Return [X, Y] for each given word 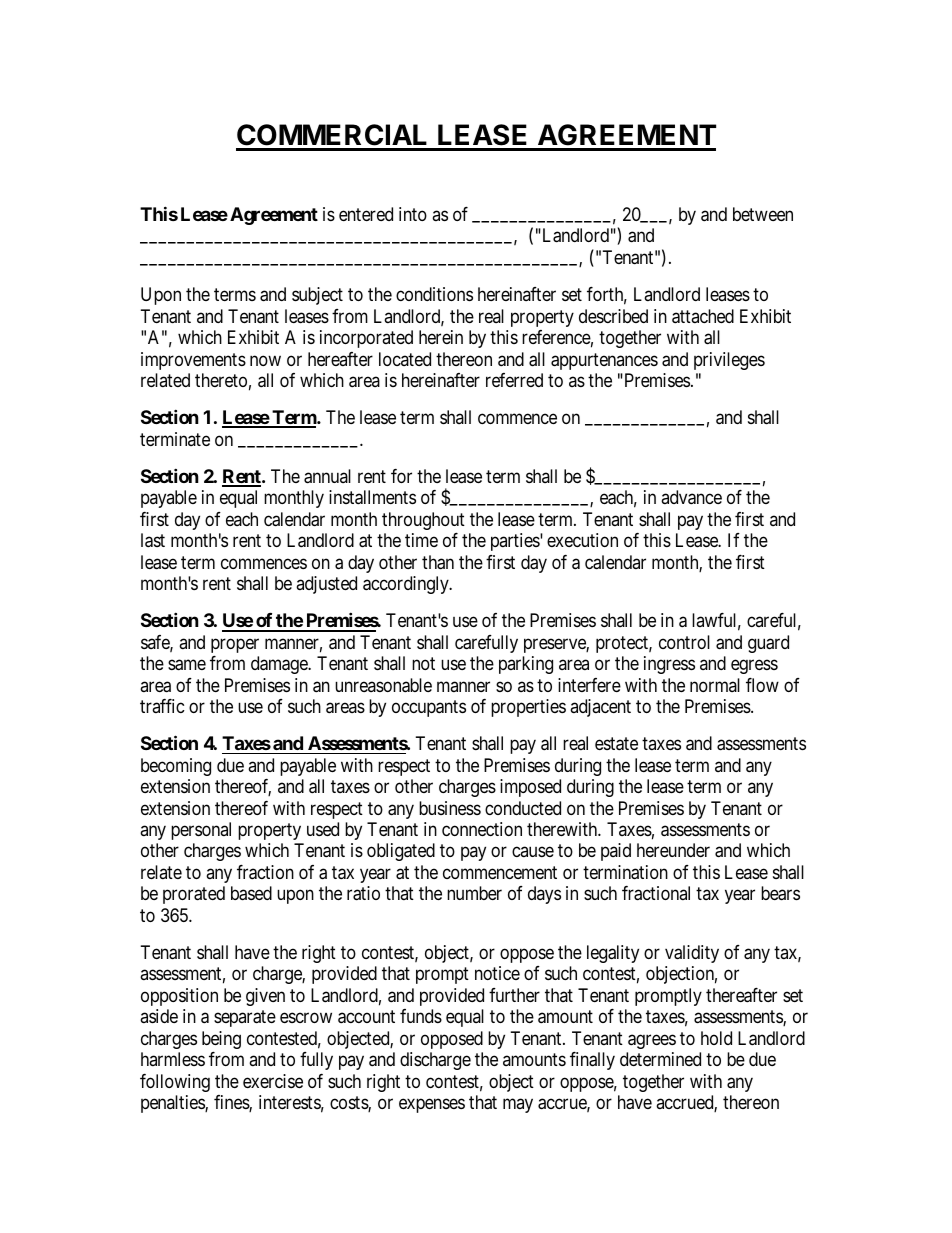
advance [691, 497]
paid [616, 852]
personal [201, 831]
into [413, 214]
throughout [423, 521]
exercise [273, 1081]
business [450, 808]
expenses [432, 1106]
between [763, 214]
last [153, 540]
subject [317, 296]
